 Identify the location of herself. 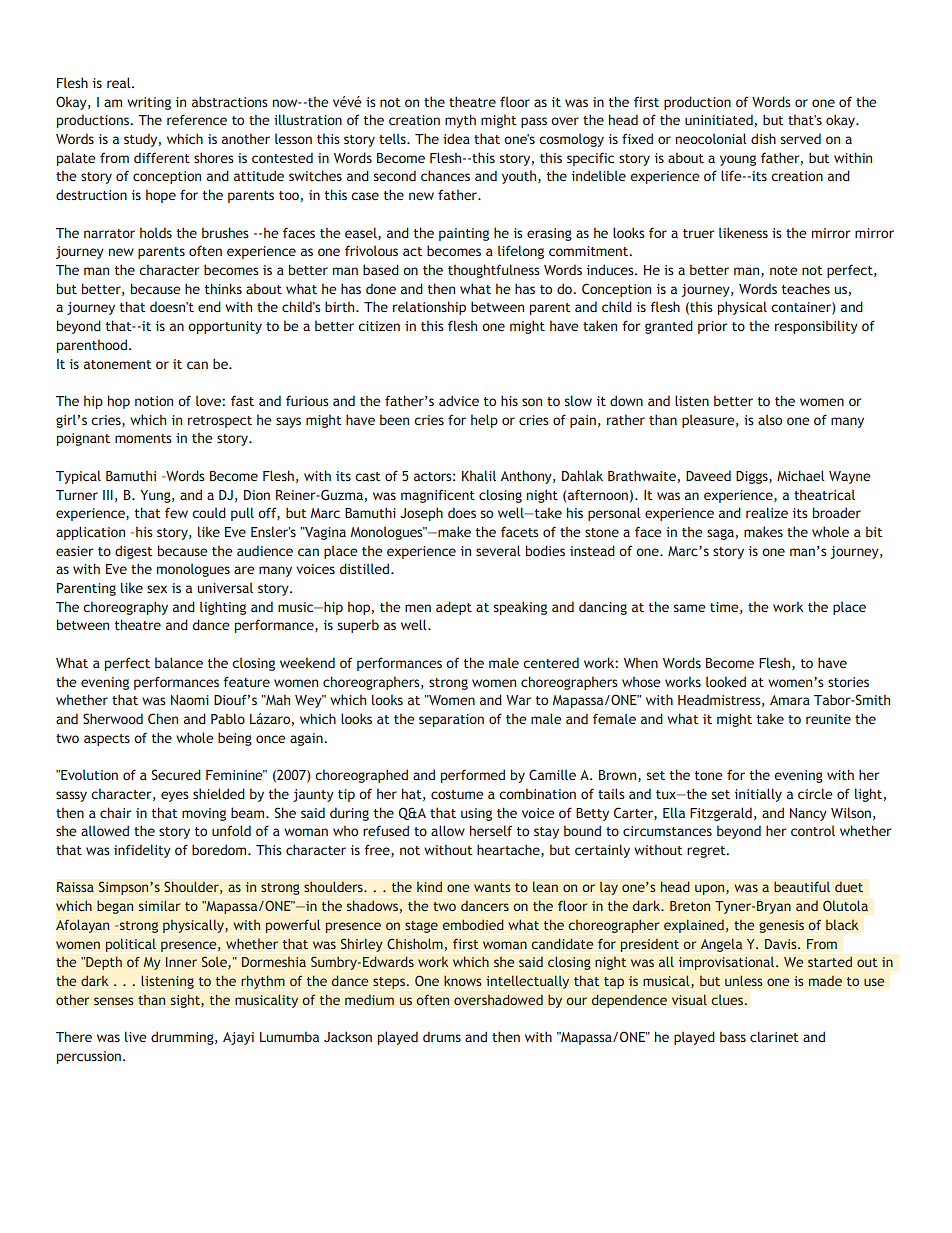
(491, 830).
